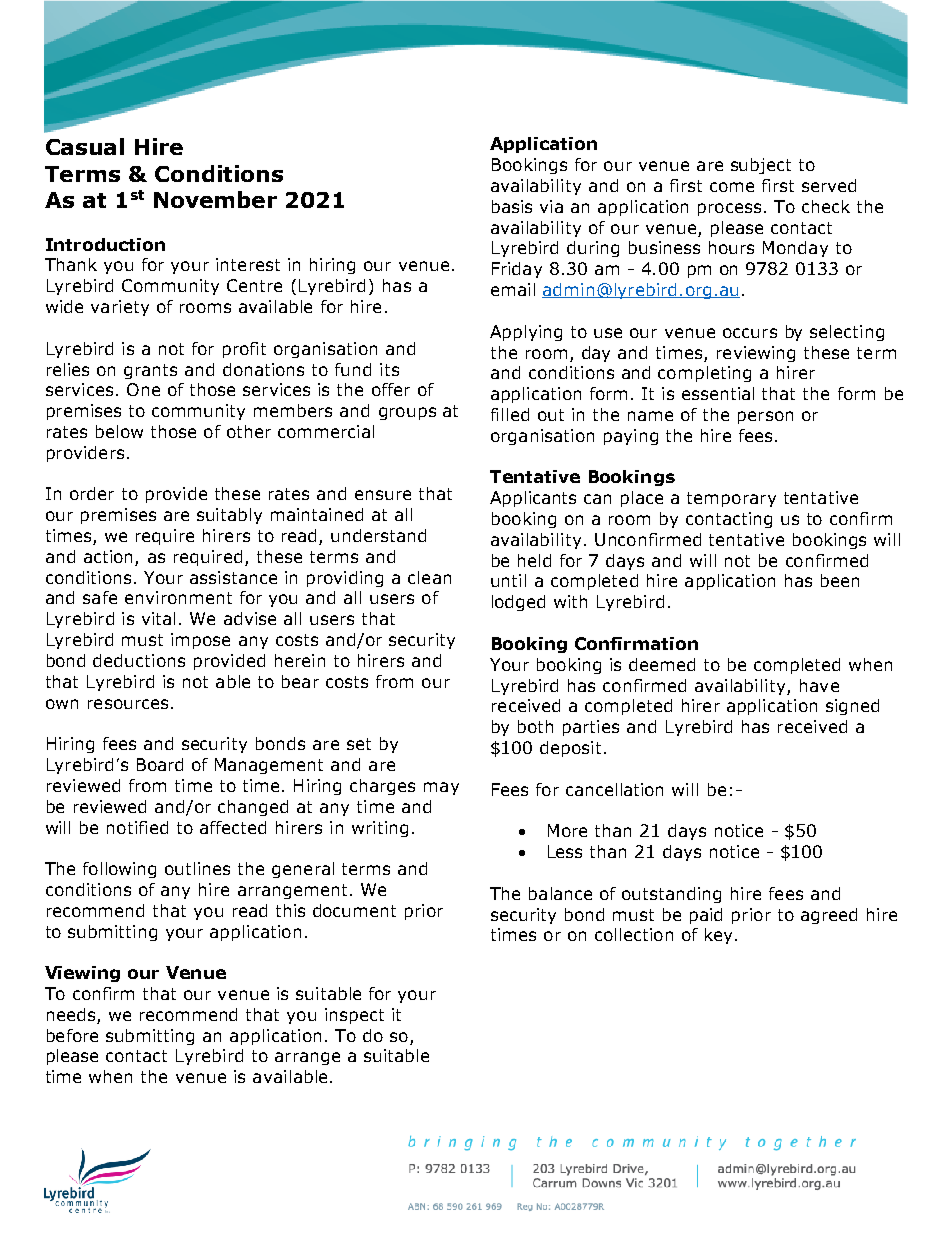  What do you see at coordinates (535, 726) in the screenshot?
I see `both` at bounding box center [535, 726].
